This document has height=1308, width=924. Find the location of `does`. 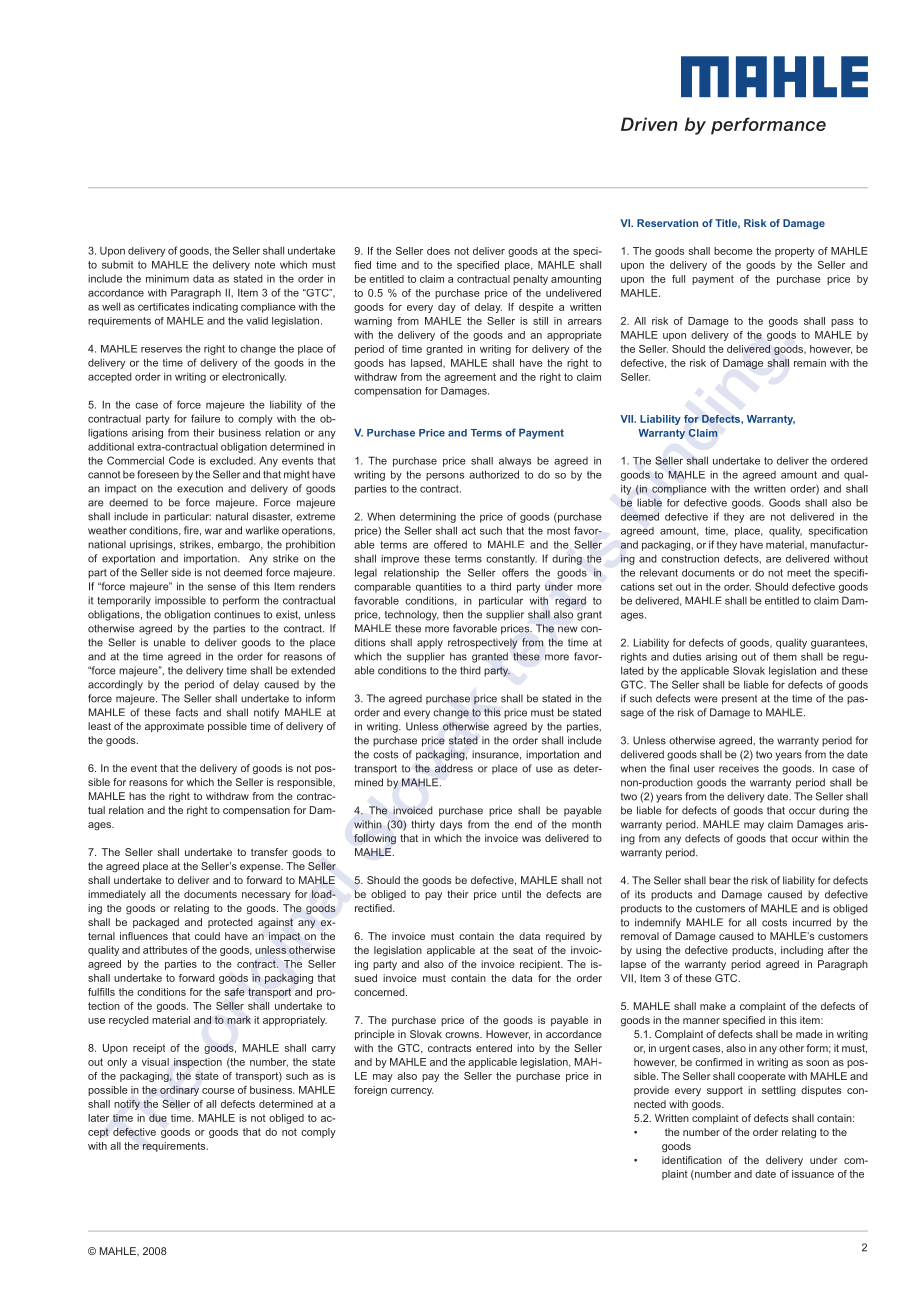

does is located at coordinates (438, 251).
